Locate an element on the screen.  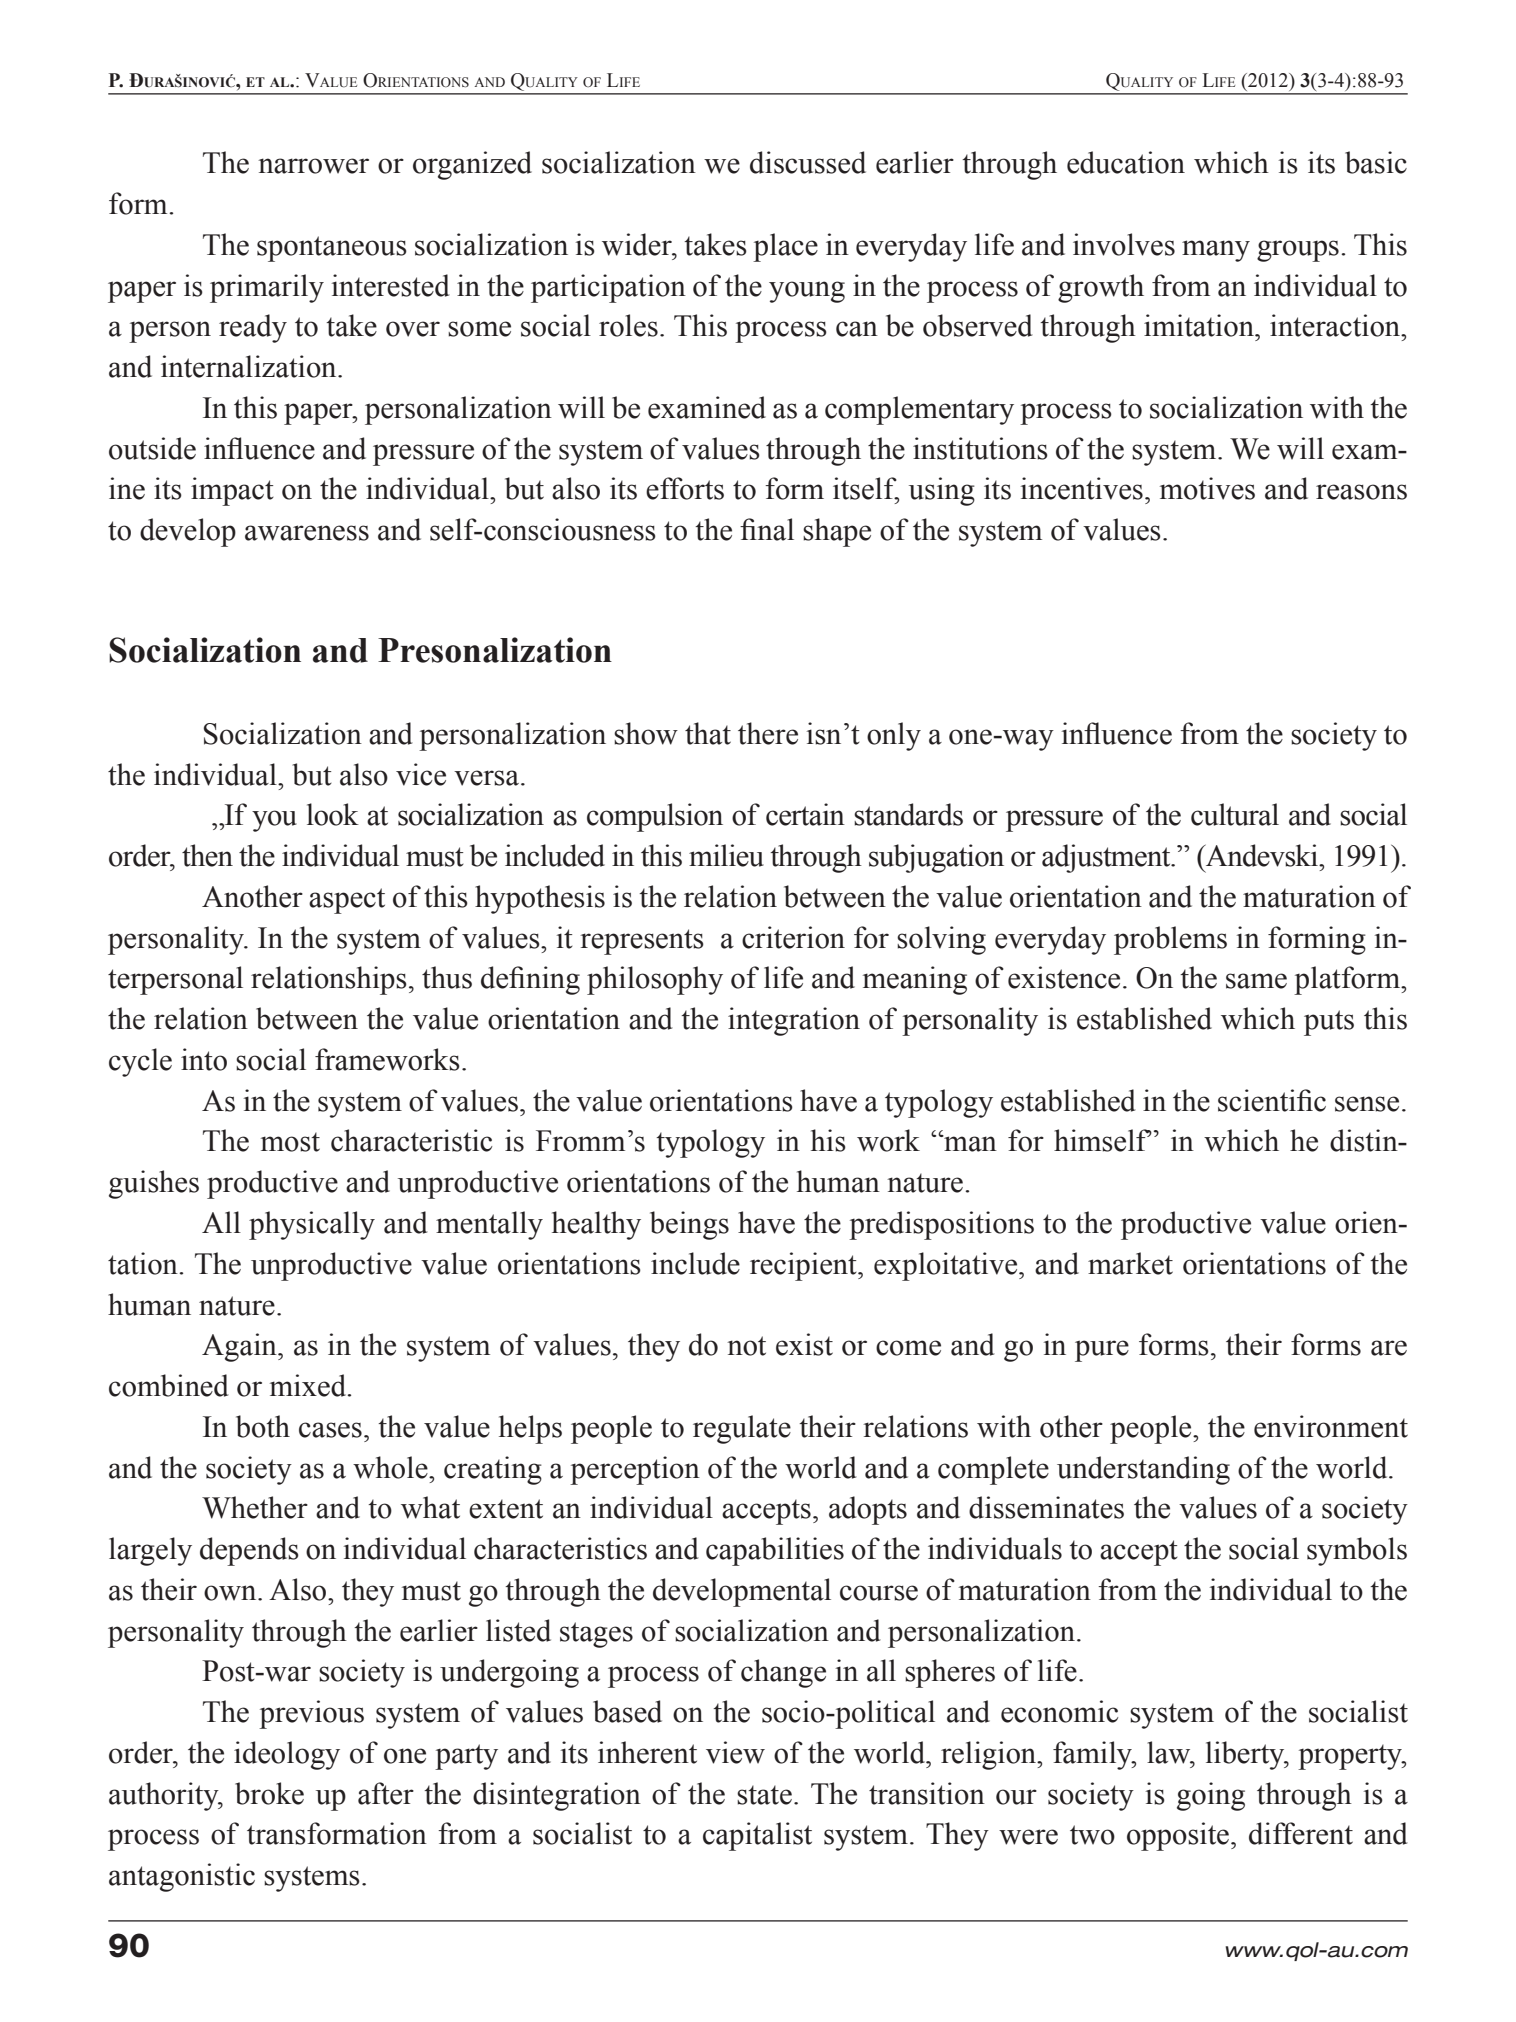
cultural is located at coordinates (1235, 814).
